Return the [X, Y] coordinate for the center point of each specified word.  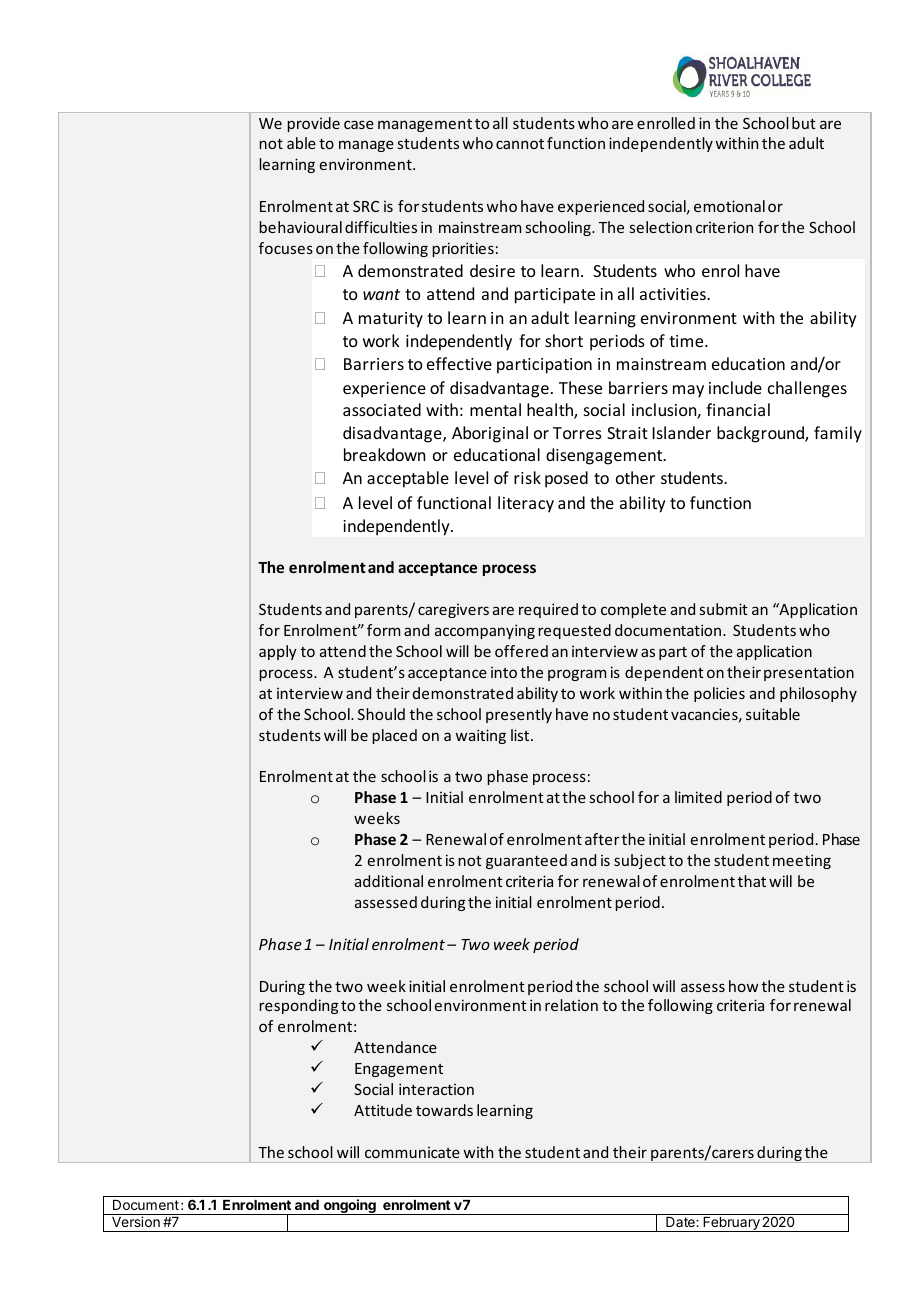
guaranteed [526, 861]
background [761, 434]
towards [444, 1110]
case [359, 124]
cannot [520, 144]
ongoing [350, 1207]
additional [389, 881]
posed [566, 479]
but [804, 123]
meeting [802, 861]
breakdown [384, 454]
